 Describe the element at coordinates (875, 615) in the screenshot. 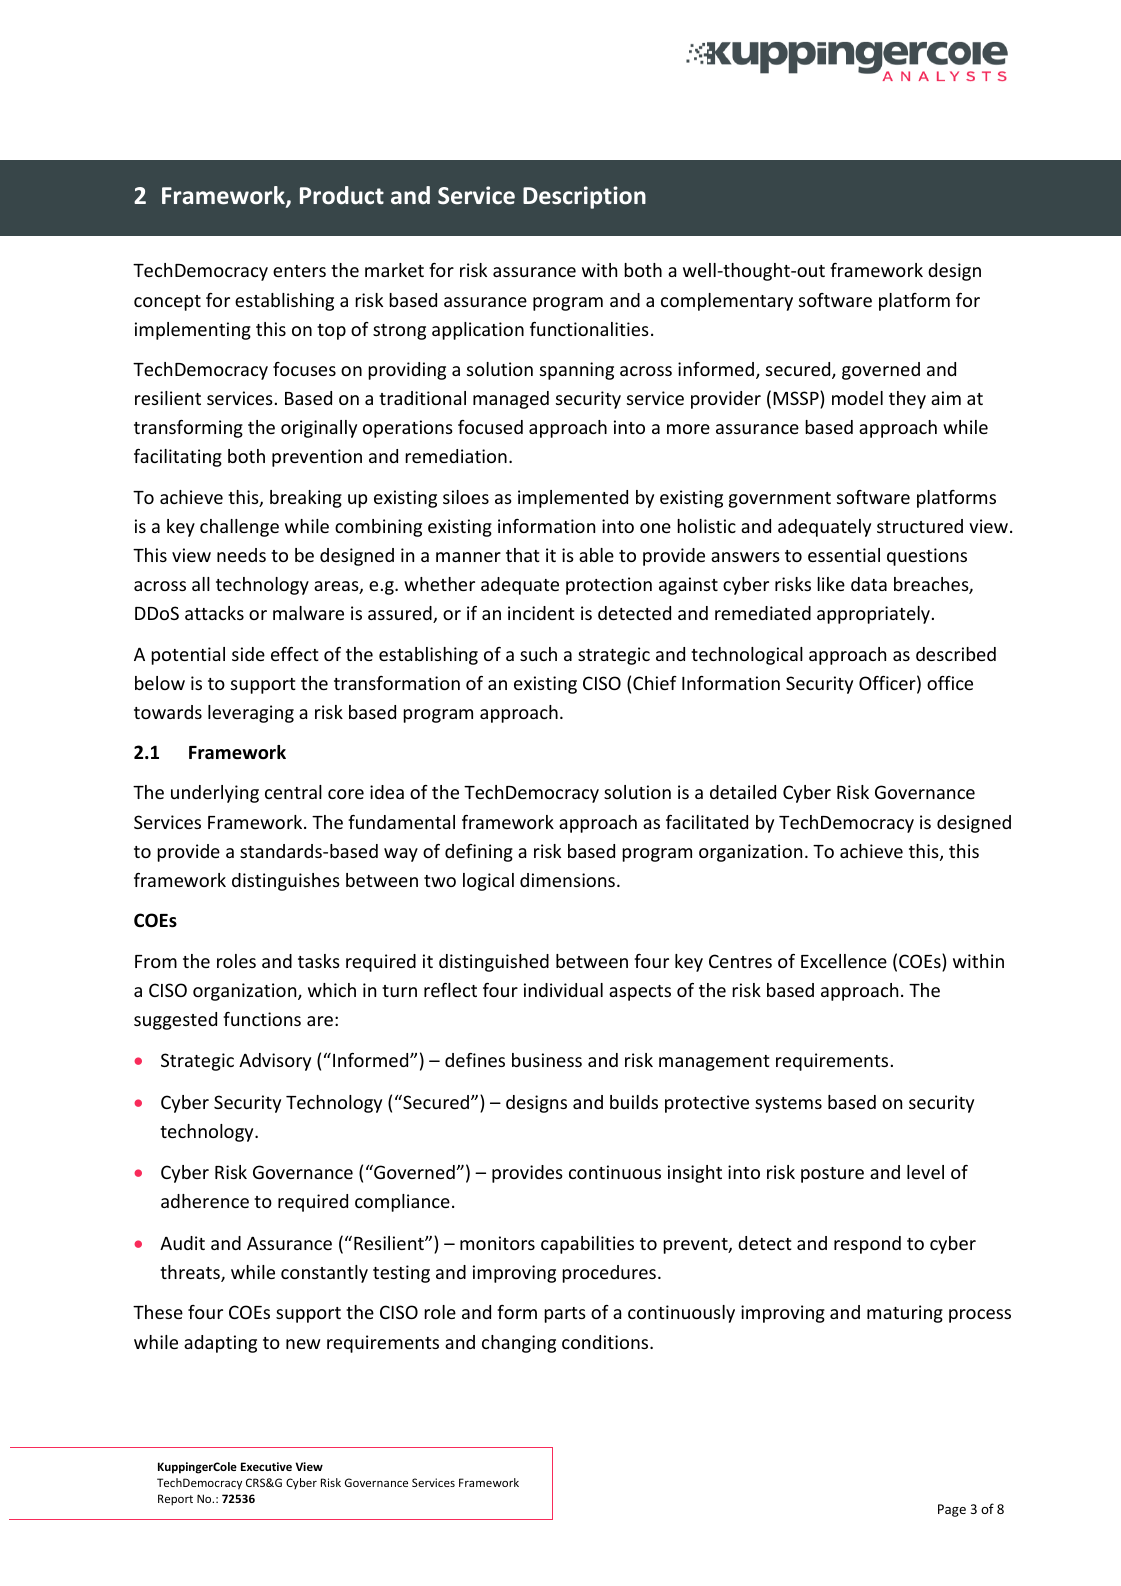

I see `appropriately` at that location.
